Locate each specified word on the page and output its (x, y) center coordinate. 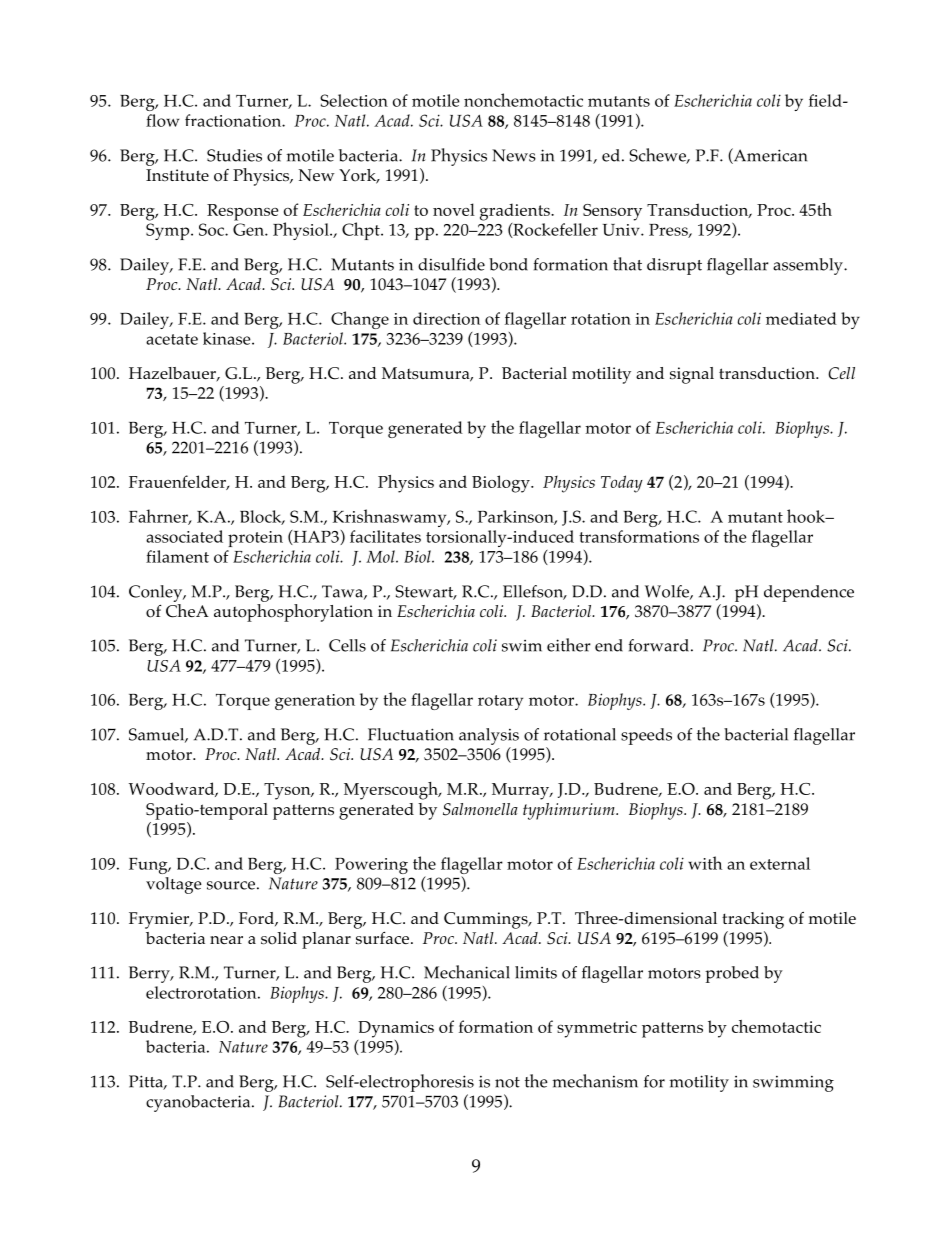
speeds (646, 736)
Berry (150, 974)
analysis (489, 736)
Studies (234, 155)
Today (622, 484)
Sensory (612, 212)
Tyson (288, 791)
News (514, 155)
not (507, 1082)
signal (692, 375)
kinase (228, 338)
